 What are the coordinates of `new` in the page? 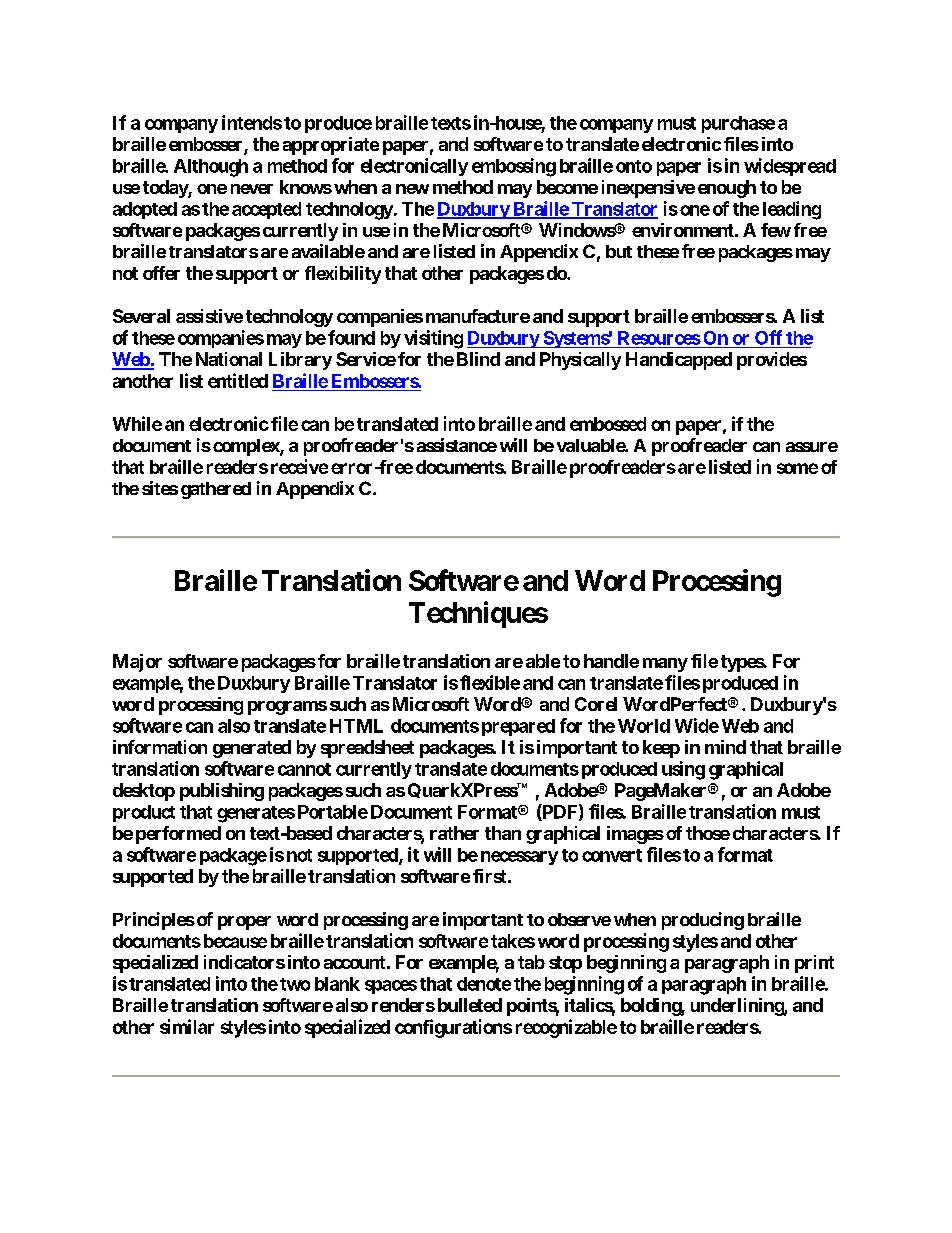 It's located at (412, 189).
